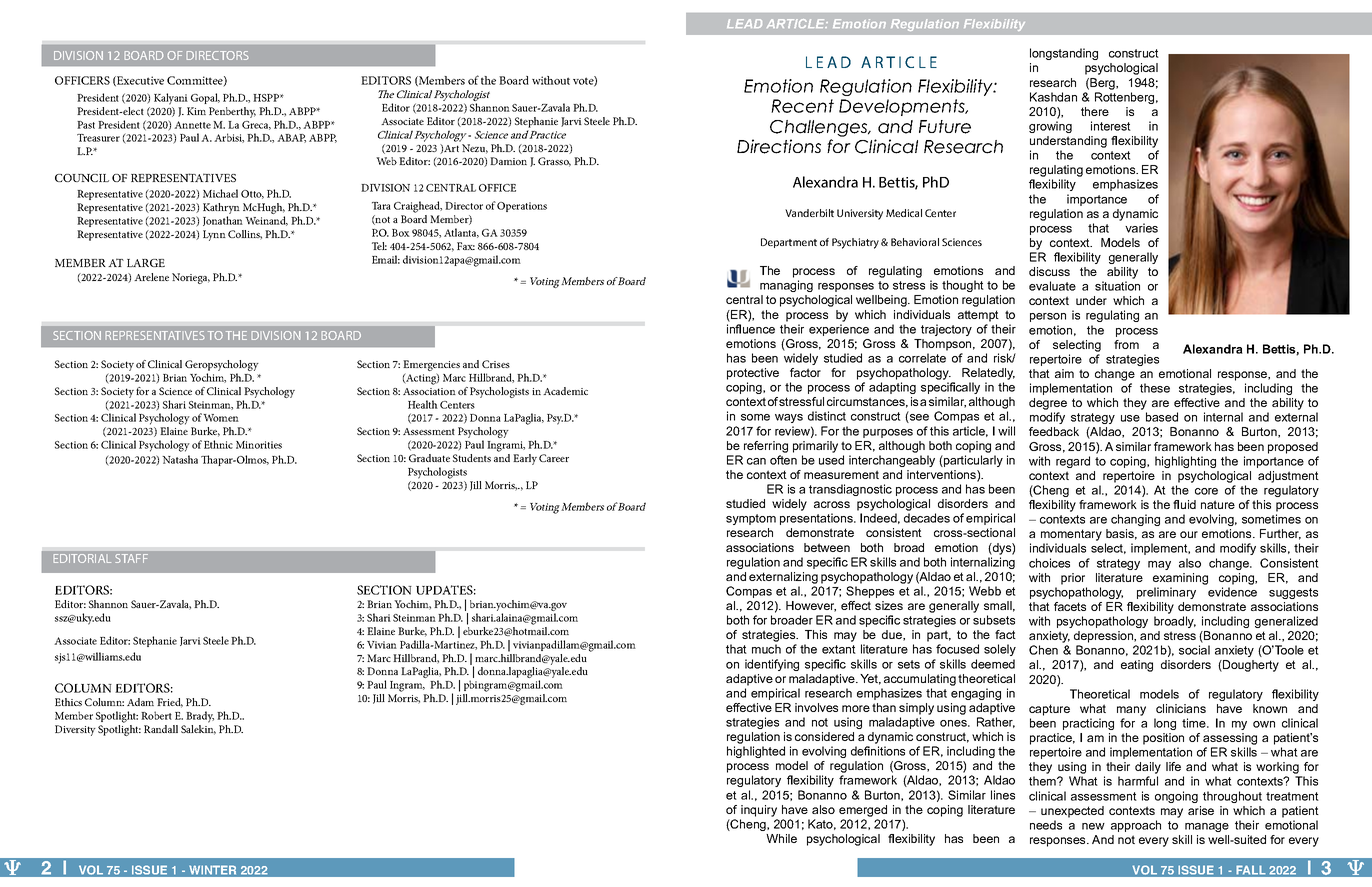 The image size is (1372, 887). Describe the element at coordinates (1136, 826) in the screenshot. I see `approach` at that location.
